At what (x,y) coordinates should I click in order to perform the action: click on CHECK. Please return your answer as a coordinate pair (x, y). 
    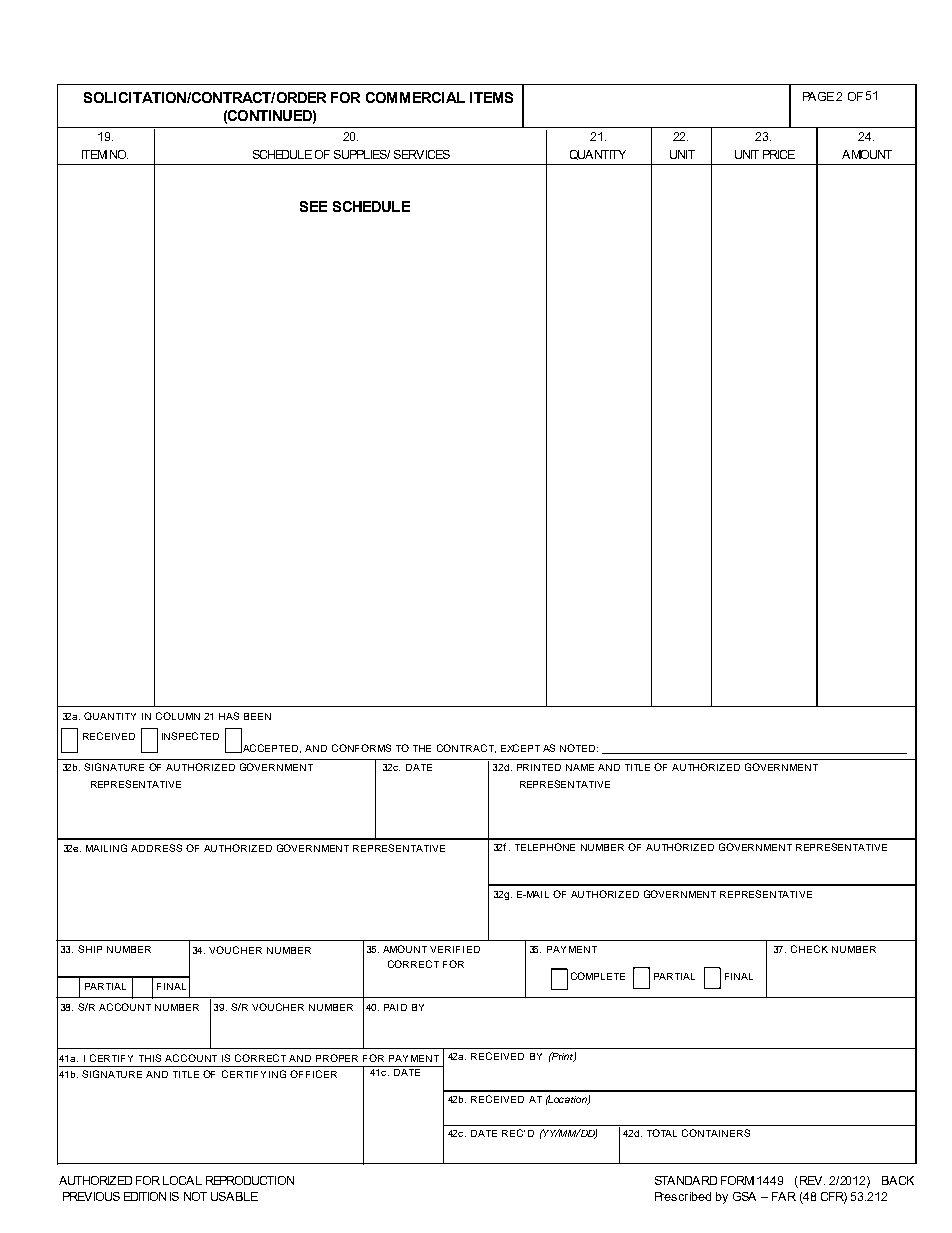
    Looking at the image, I should click on (809, 949).
